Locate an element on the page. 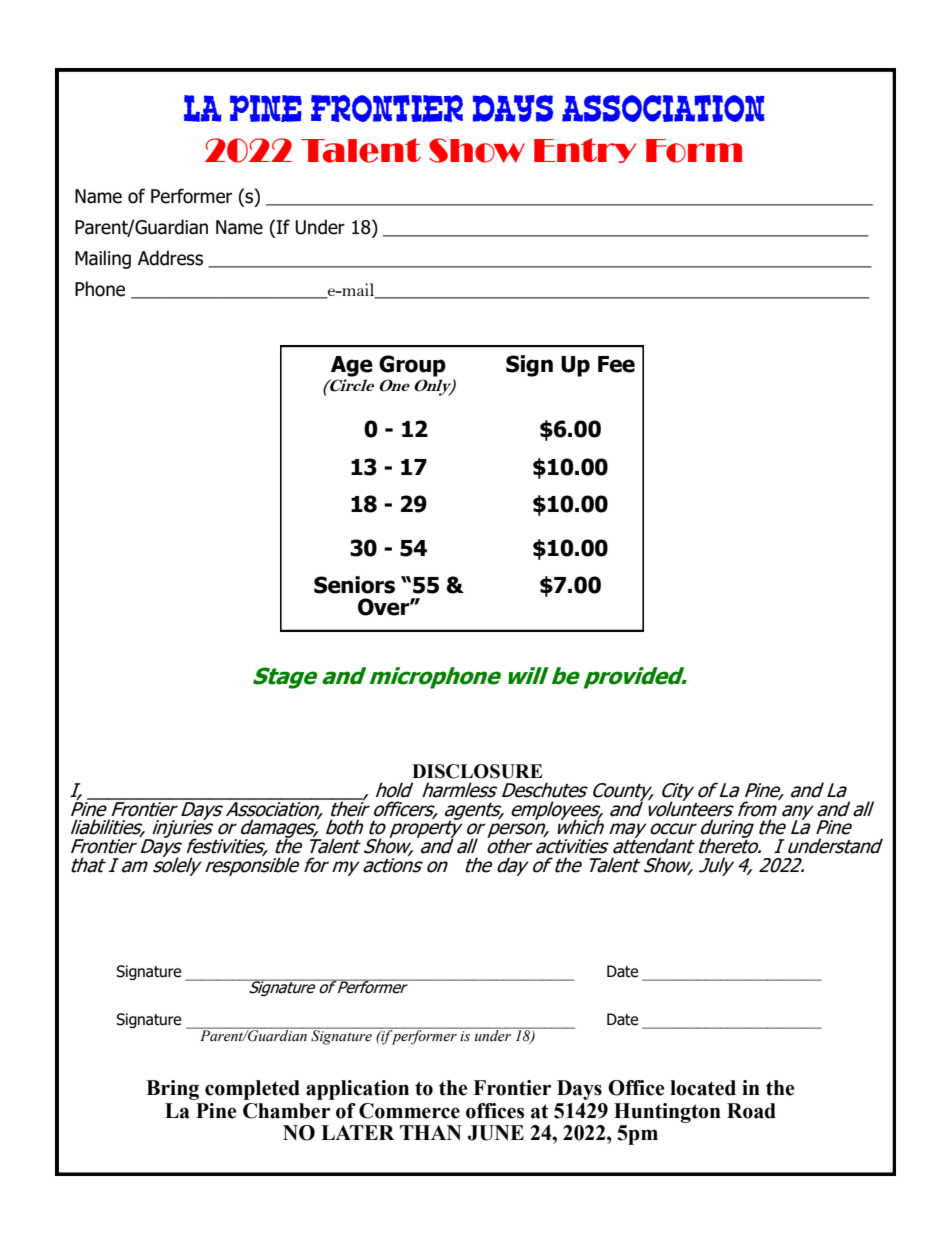 The image size is (952, 1233). Commerce is located at coordinates (409, 1111).
